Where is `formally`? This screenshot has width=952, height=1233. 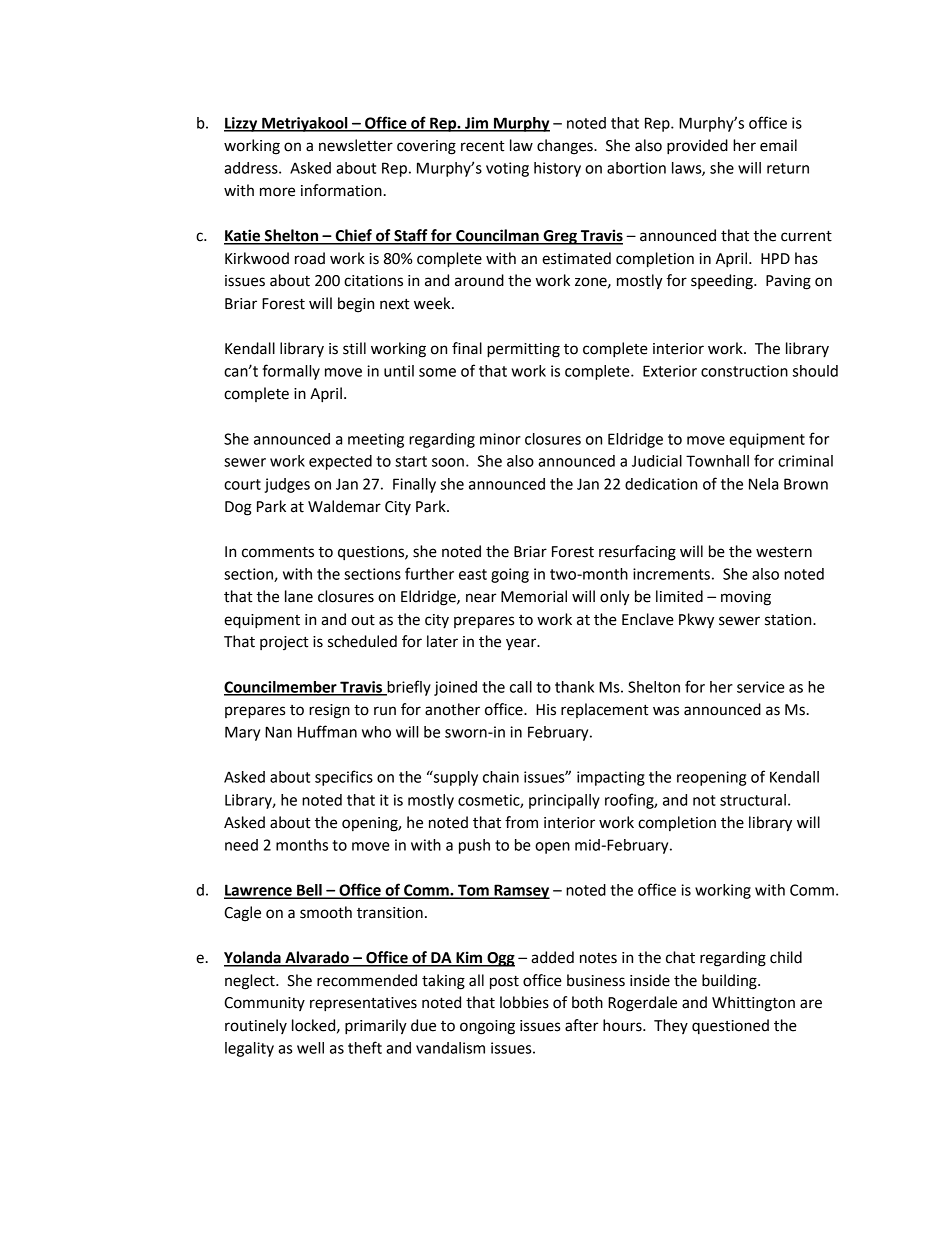 formally is located at coordinates (291, 372).
